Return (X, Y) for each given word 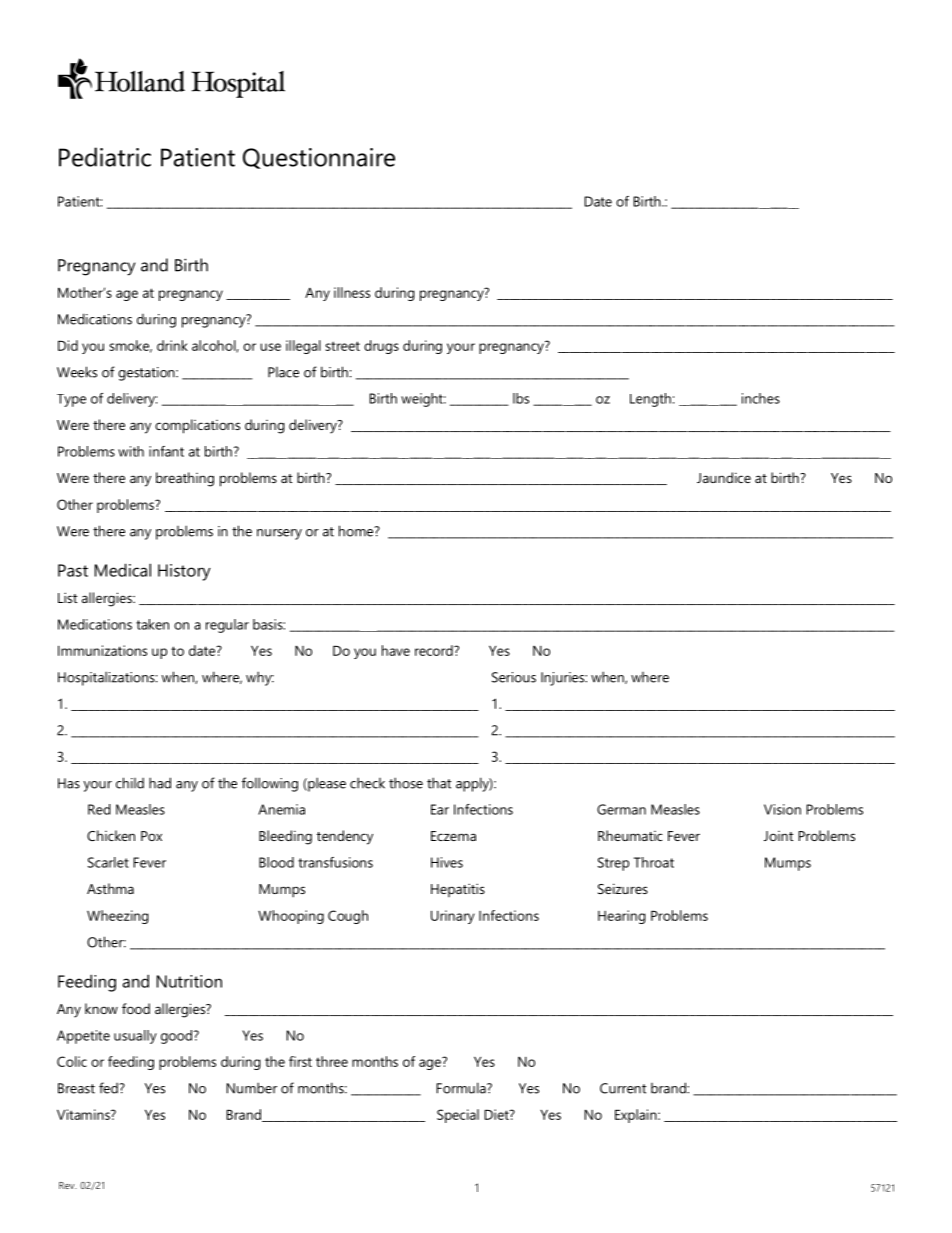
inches (761, 398)
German (621, 809)
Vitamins (84, 1114)
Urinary (453, 917)
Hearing (622, 917)
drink (172, 345)
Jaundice (724, 477)
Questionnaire (319, 158)
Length (650, 400)
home (357, 531)
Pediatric (105, 157)
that (439, 783)
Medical (123, 570)
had (160, 783)
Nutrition (189, 981)
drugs (381, 347)
